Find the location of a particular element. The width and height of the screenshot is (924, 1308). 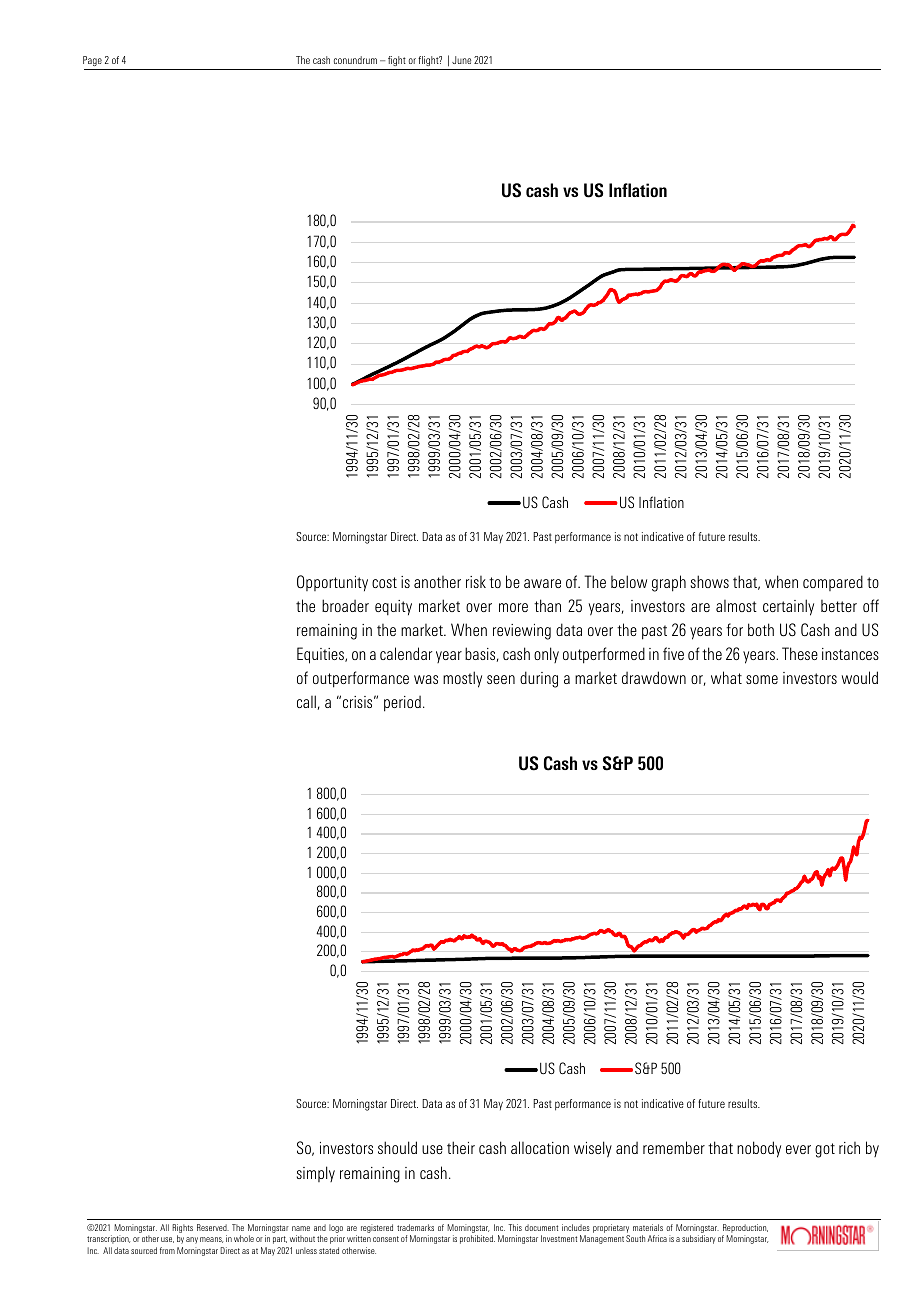

fight is located at coordinates (397, 61).
